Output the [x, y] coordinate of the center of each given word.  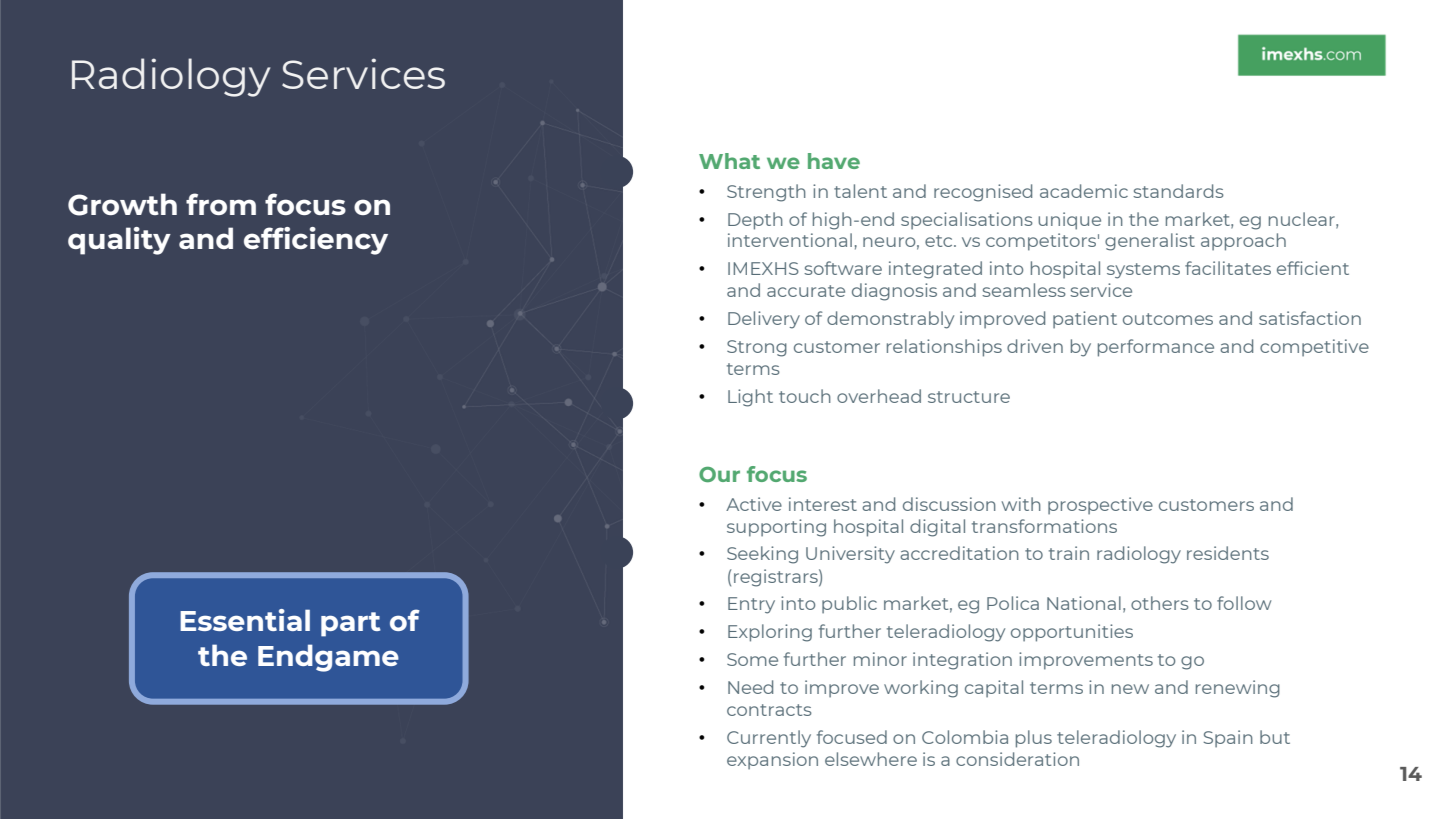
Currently [769, 739]
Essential [245, 620]
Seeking [762, 555]
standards [1178, 191]
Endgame [328, 658]
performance [1156, 348]
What [729, 161]
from [221, 204]
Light [750, 398]
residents [1228, 553]
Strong [757, 348]
